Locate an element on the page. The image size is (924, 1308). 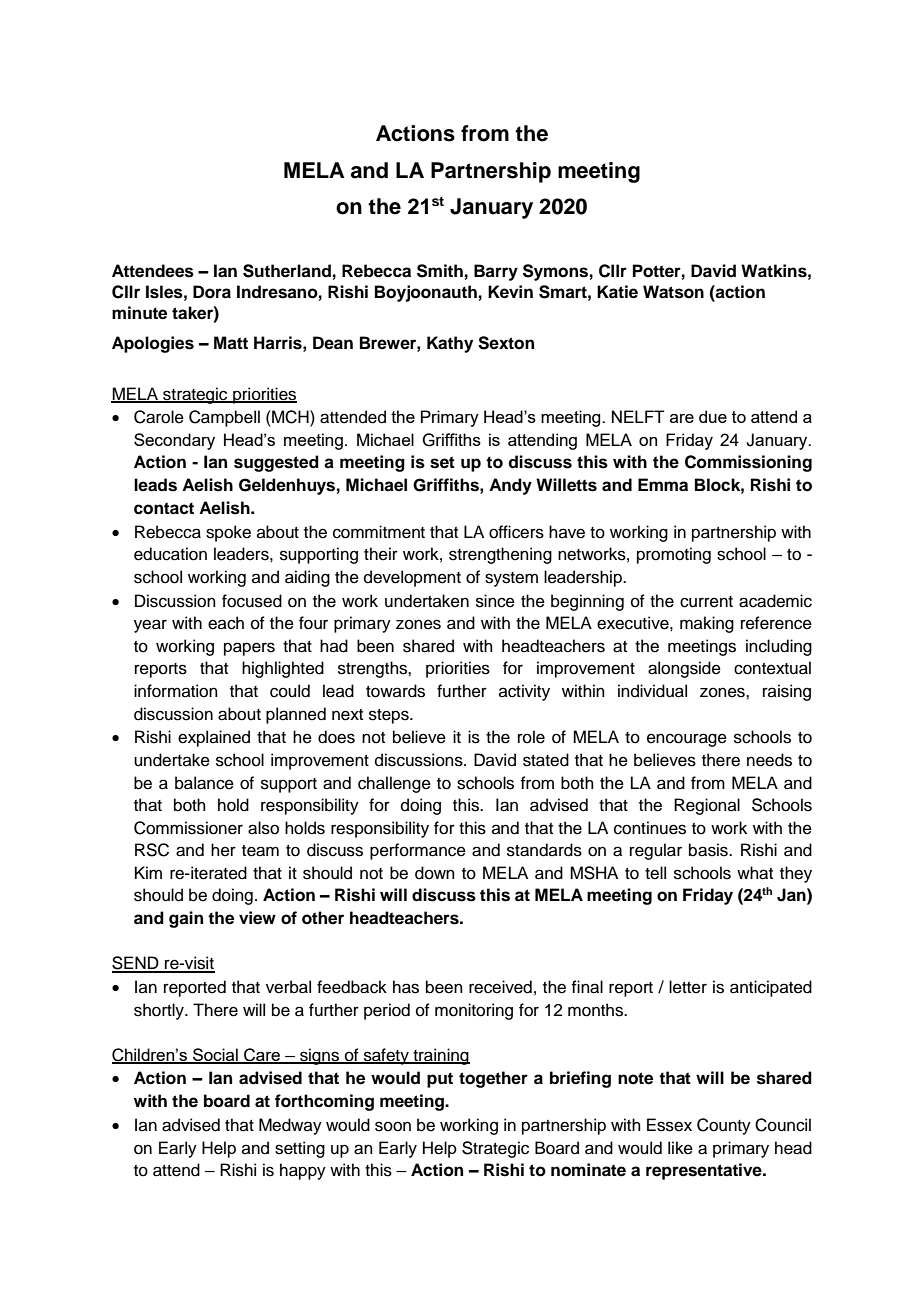
Andy is located at coordinates (510, 486).
